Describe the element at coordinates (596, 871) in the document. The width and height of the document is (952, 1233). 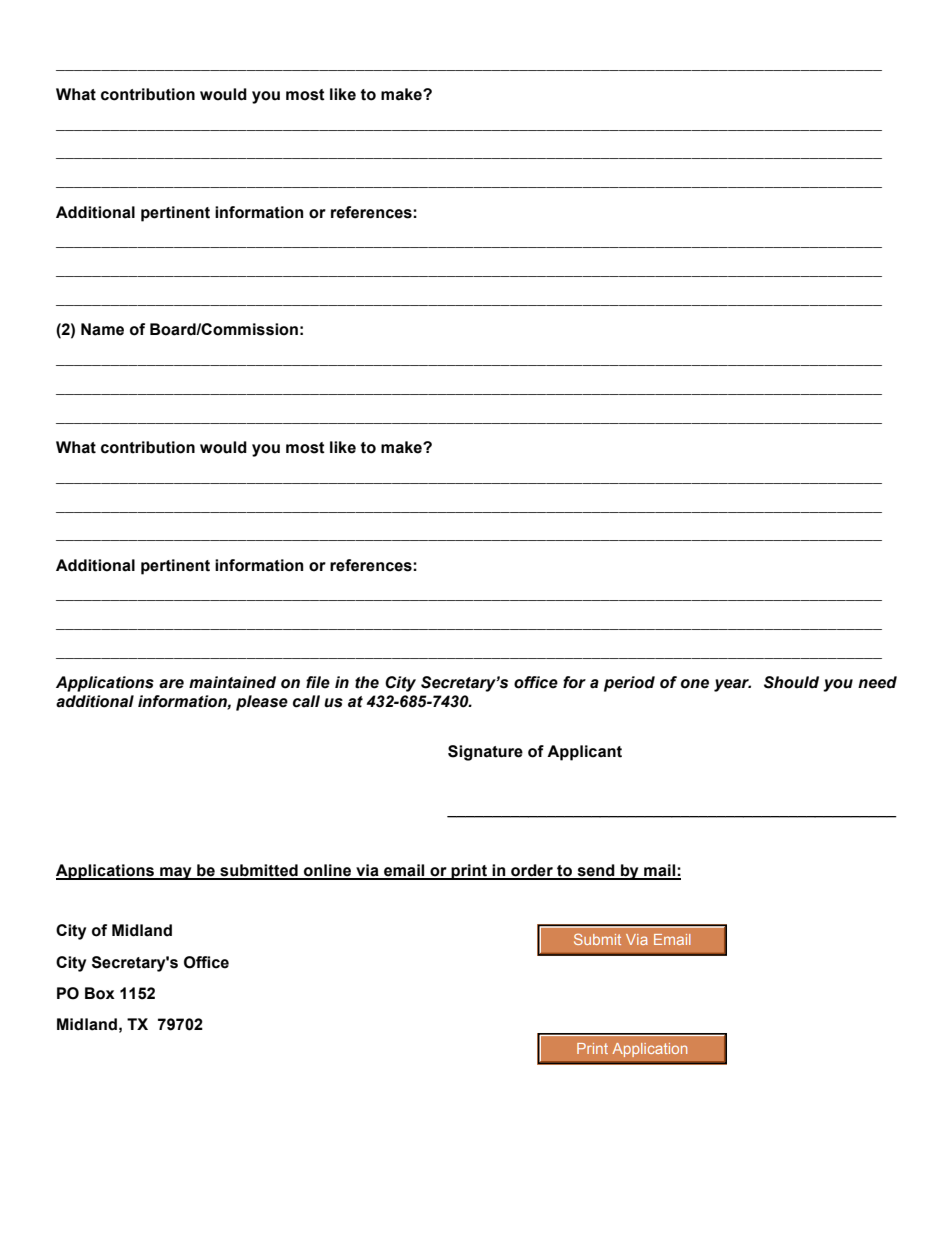
I see `send` at that location.
